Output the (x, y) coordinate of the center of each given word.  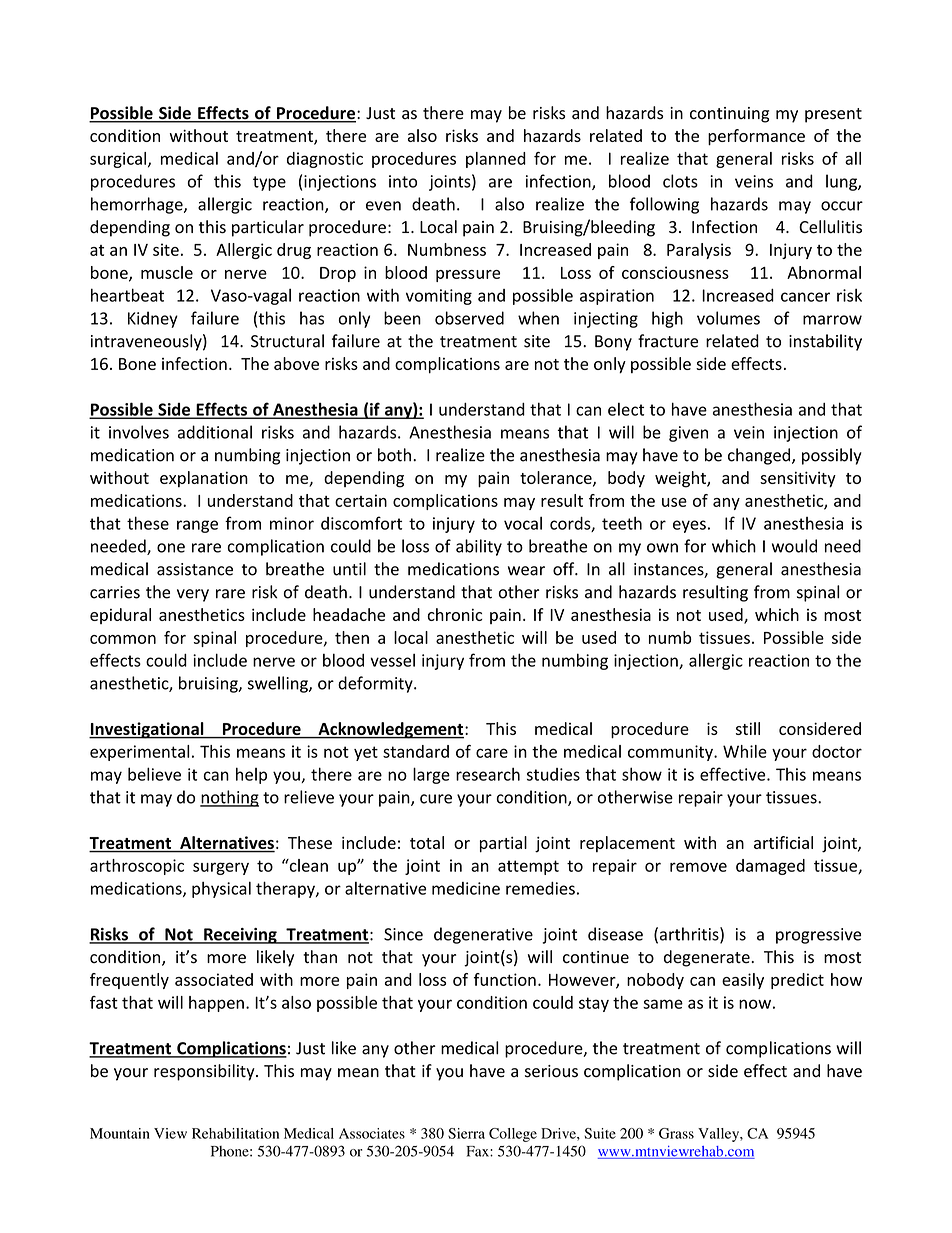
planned (496, 160)
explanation (204, 479)
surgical (118, 160)
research (488, 774)
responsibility (205, 1072)
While (745, 751)
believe (154, 774)
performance (756, 137)
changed (759, 456)
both (394, 455)
